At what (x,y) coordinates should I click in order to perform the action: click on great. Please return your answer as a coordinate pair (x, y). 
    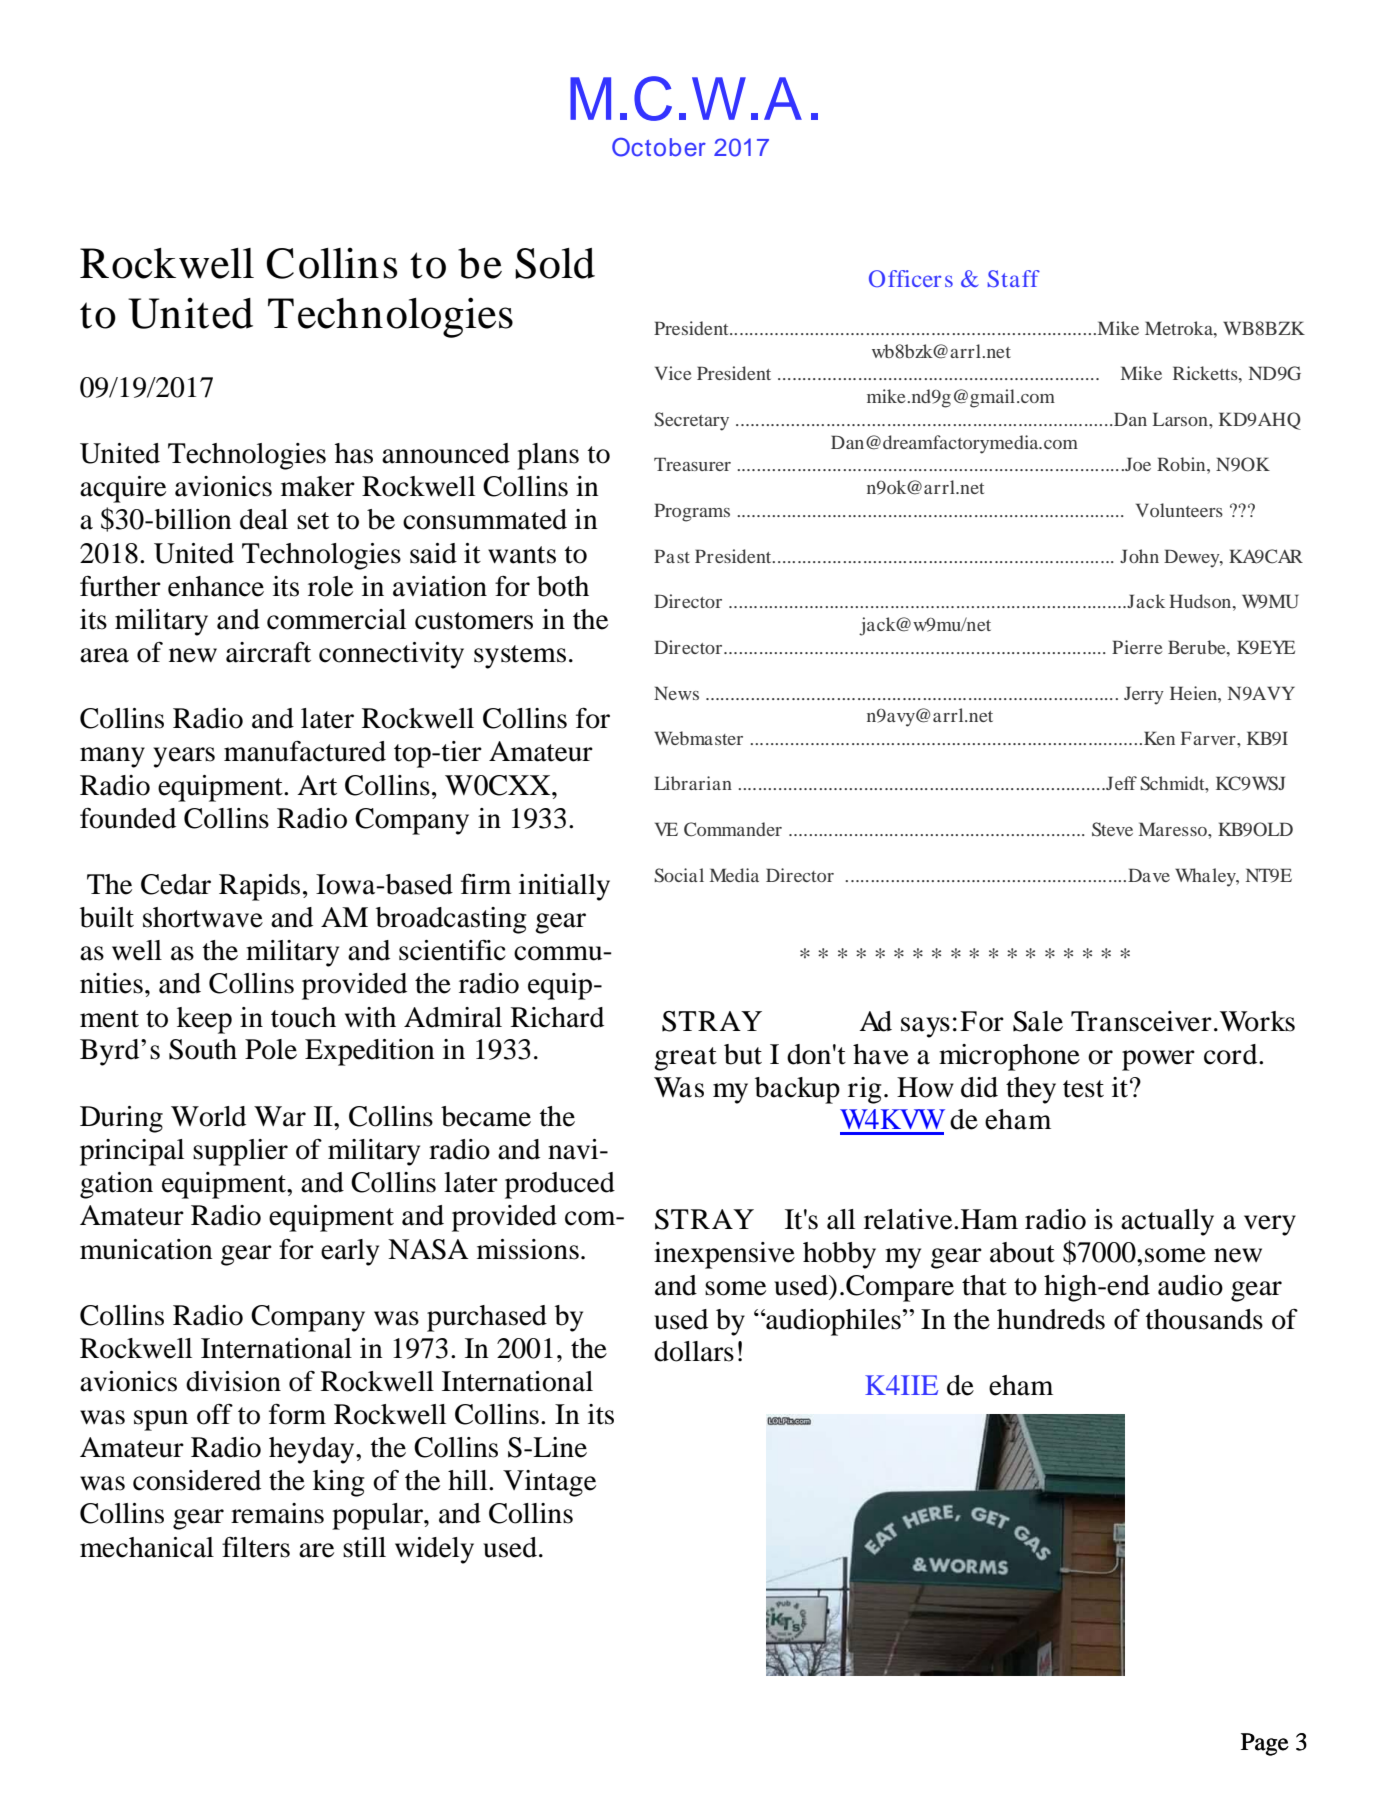
    Looking at the image, I should click on (685, 1059).
